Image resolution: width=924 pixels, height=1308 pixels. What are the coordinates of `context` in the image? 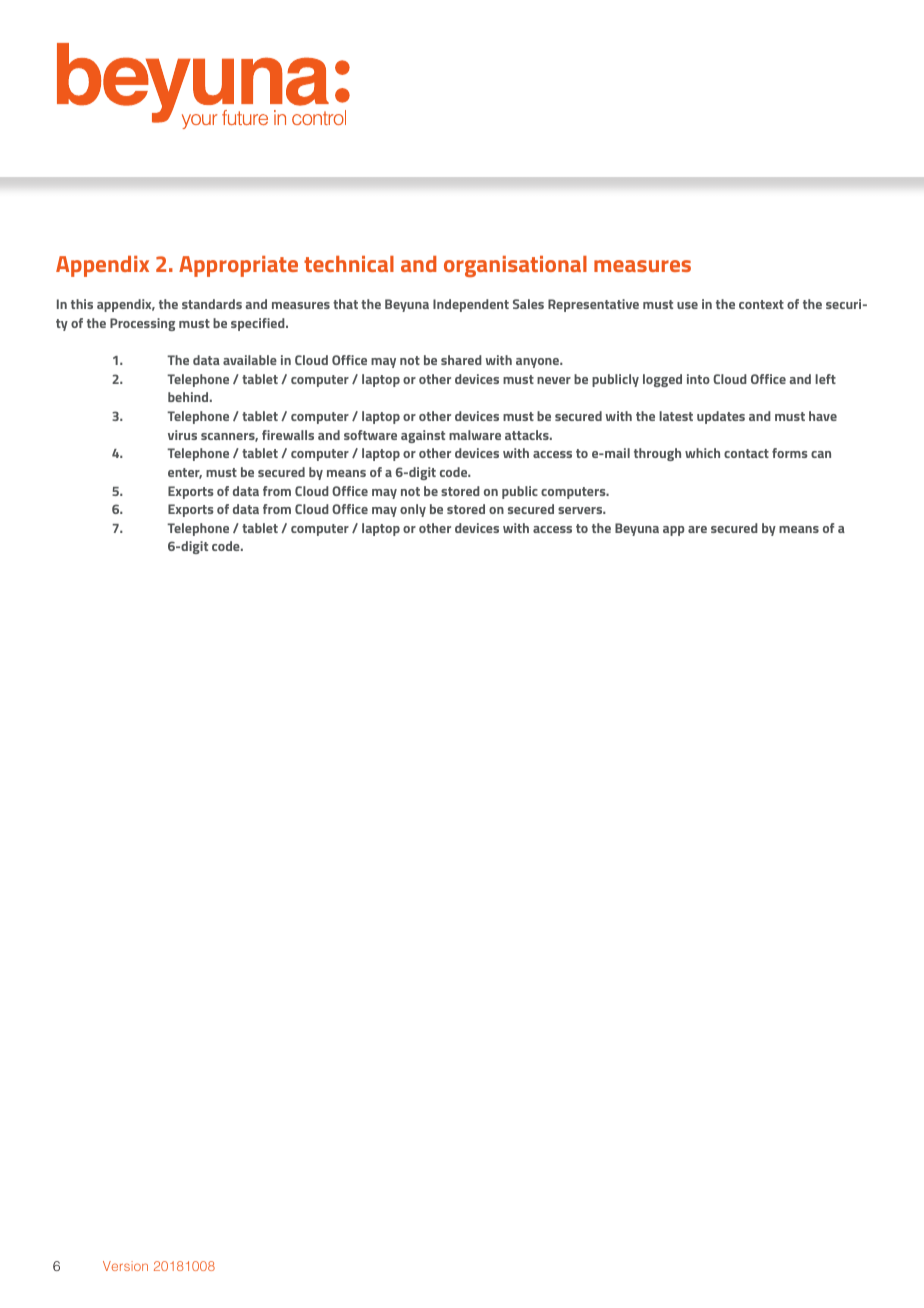 It's located at (761, 304).
